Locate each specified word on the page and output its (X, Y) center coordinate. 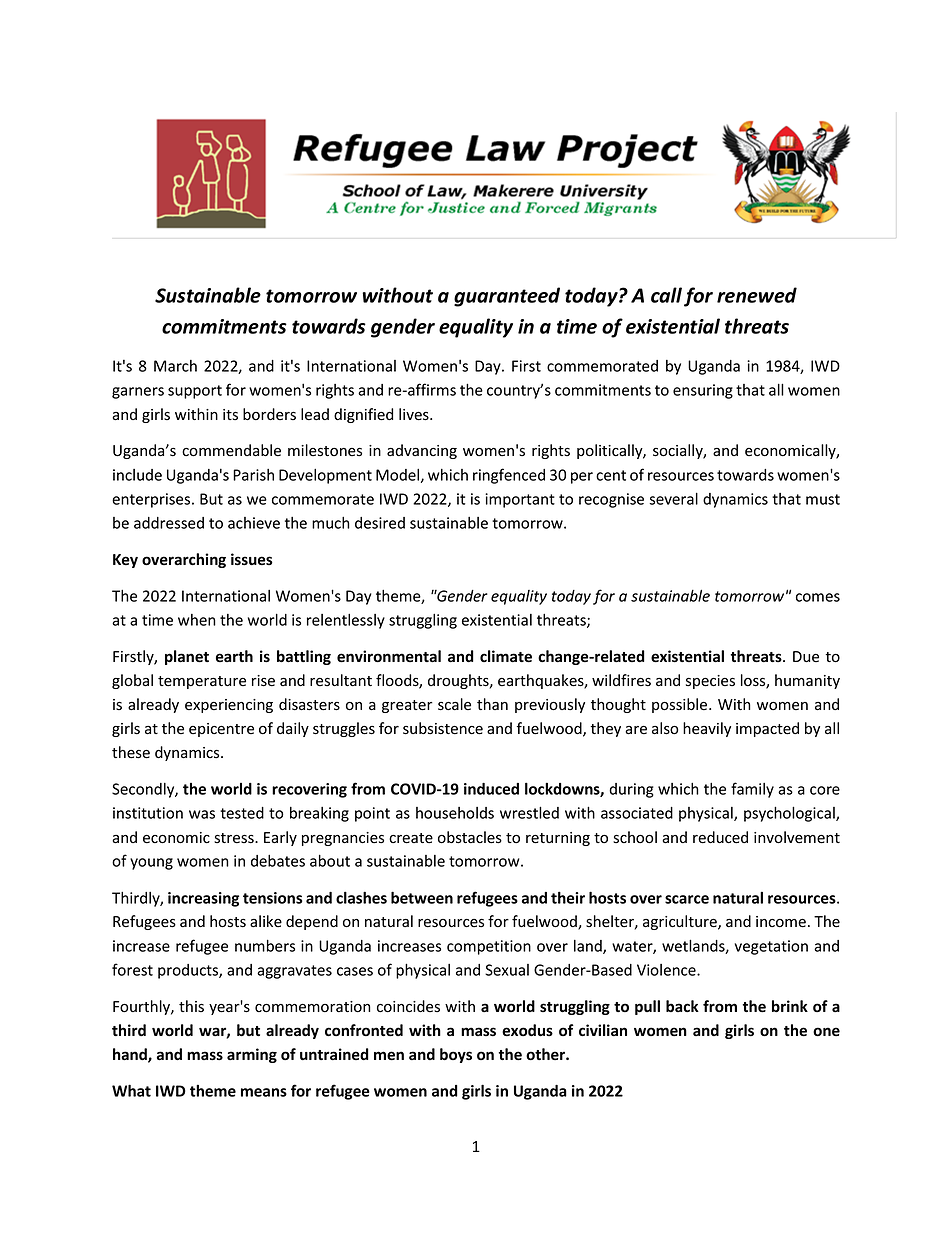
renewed (757, 295)
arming (252, 1055)
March (175, 366)
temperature (202, 682)
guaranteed (507, 297)
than (492, 704)
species (710, 682)
